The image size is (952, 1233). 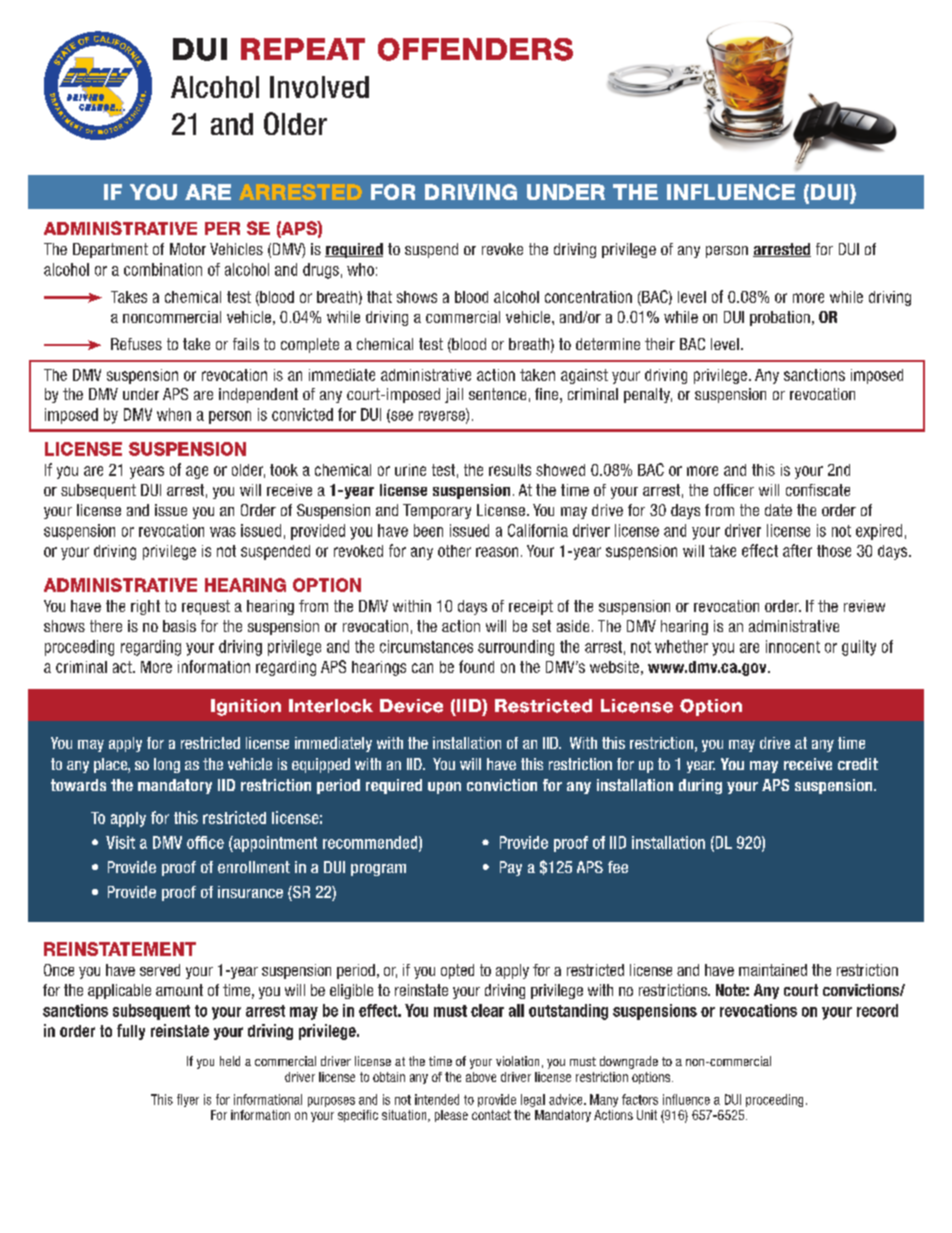 I want to click on Pay, so click(x=511, y=868).
